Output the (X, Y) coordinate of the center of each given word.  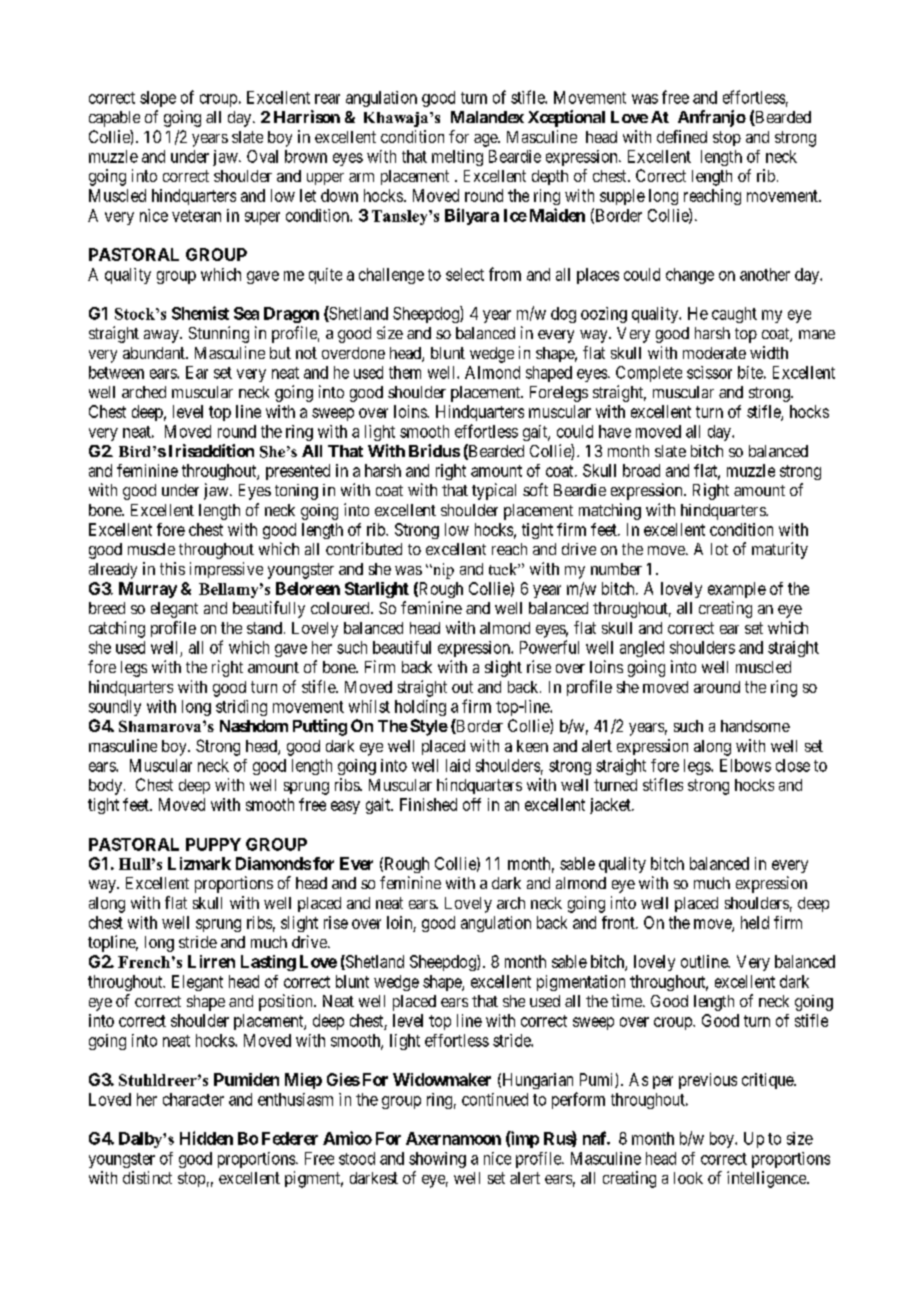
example (737, 590)
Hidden (206, 1138)
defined (682, 136)
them (405, 372)
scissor (709, 372)
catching (117, 629)
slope (158, 99)
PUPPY (213, 844)
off (472, 804)
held (755, 922)
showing (437, 1160)
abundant (155, 353)
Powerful (549, 647)
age (486, 140)
